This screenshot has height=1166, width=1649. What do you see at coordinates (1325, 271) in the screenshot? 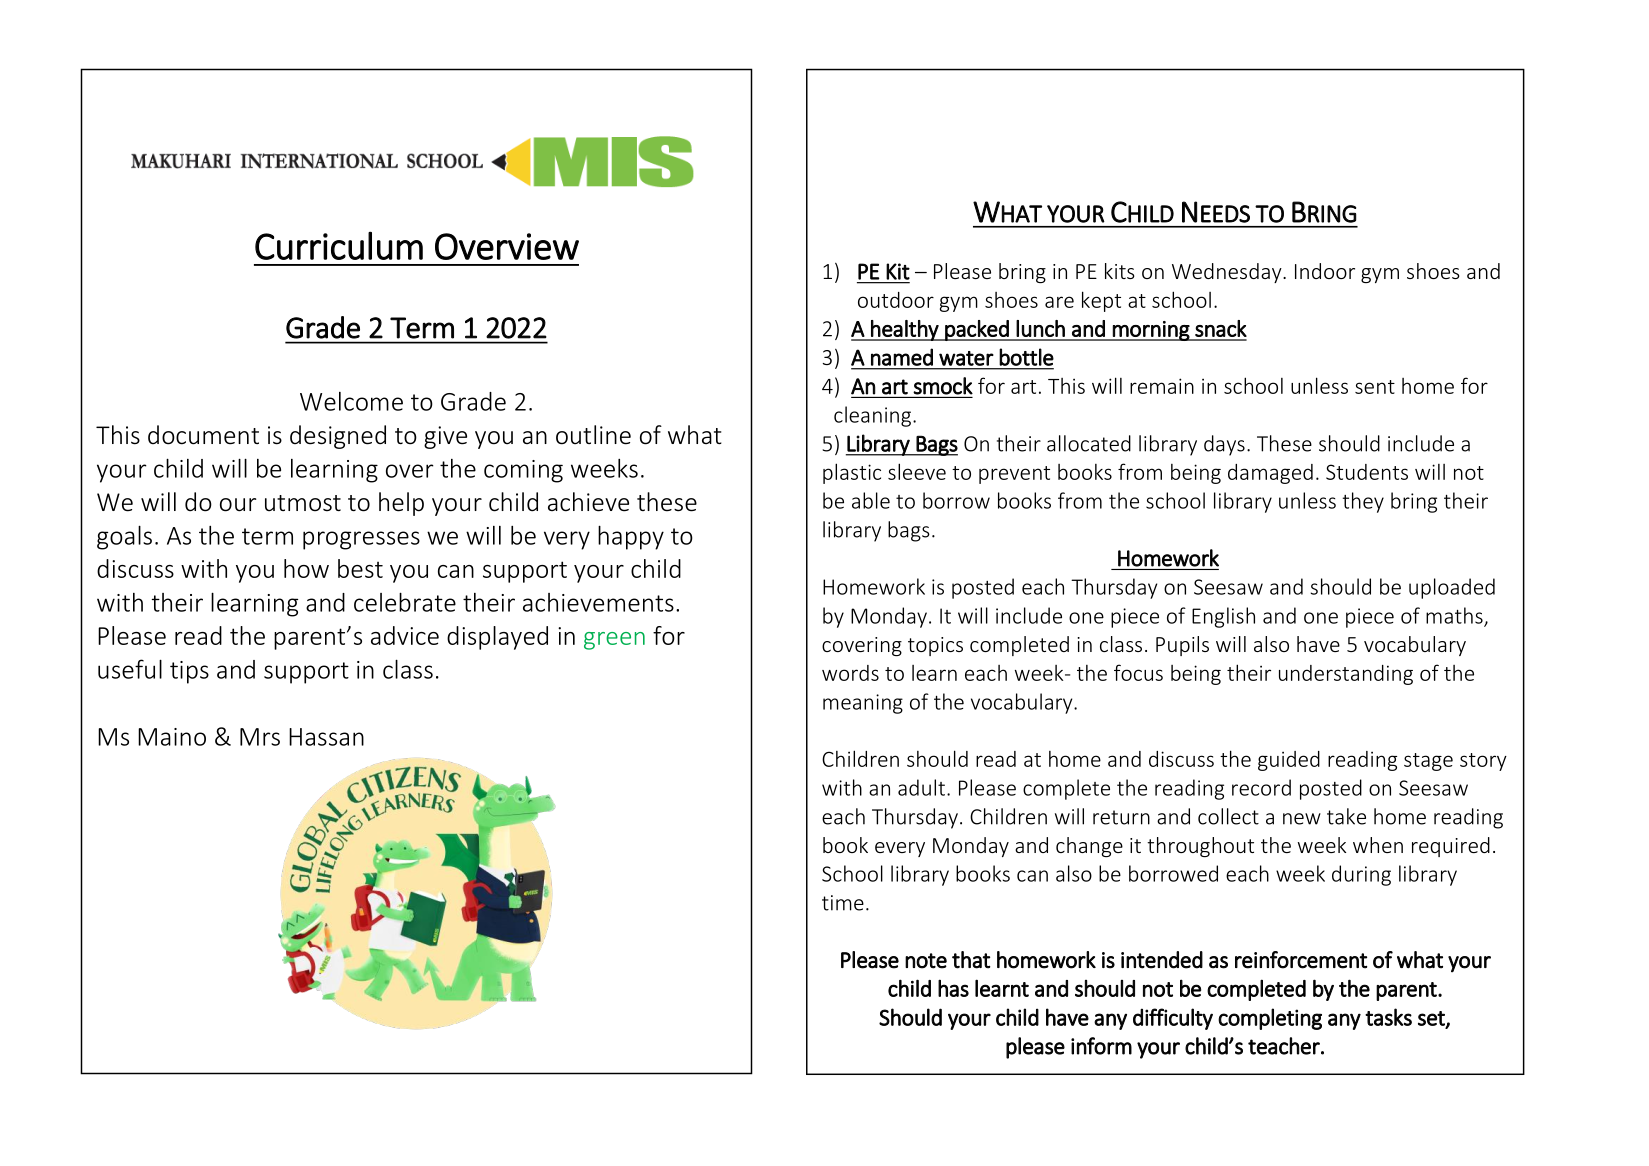
I see `Indoor` at bounding box center [1325, 271].
